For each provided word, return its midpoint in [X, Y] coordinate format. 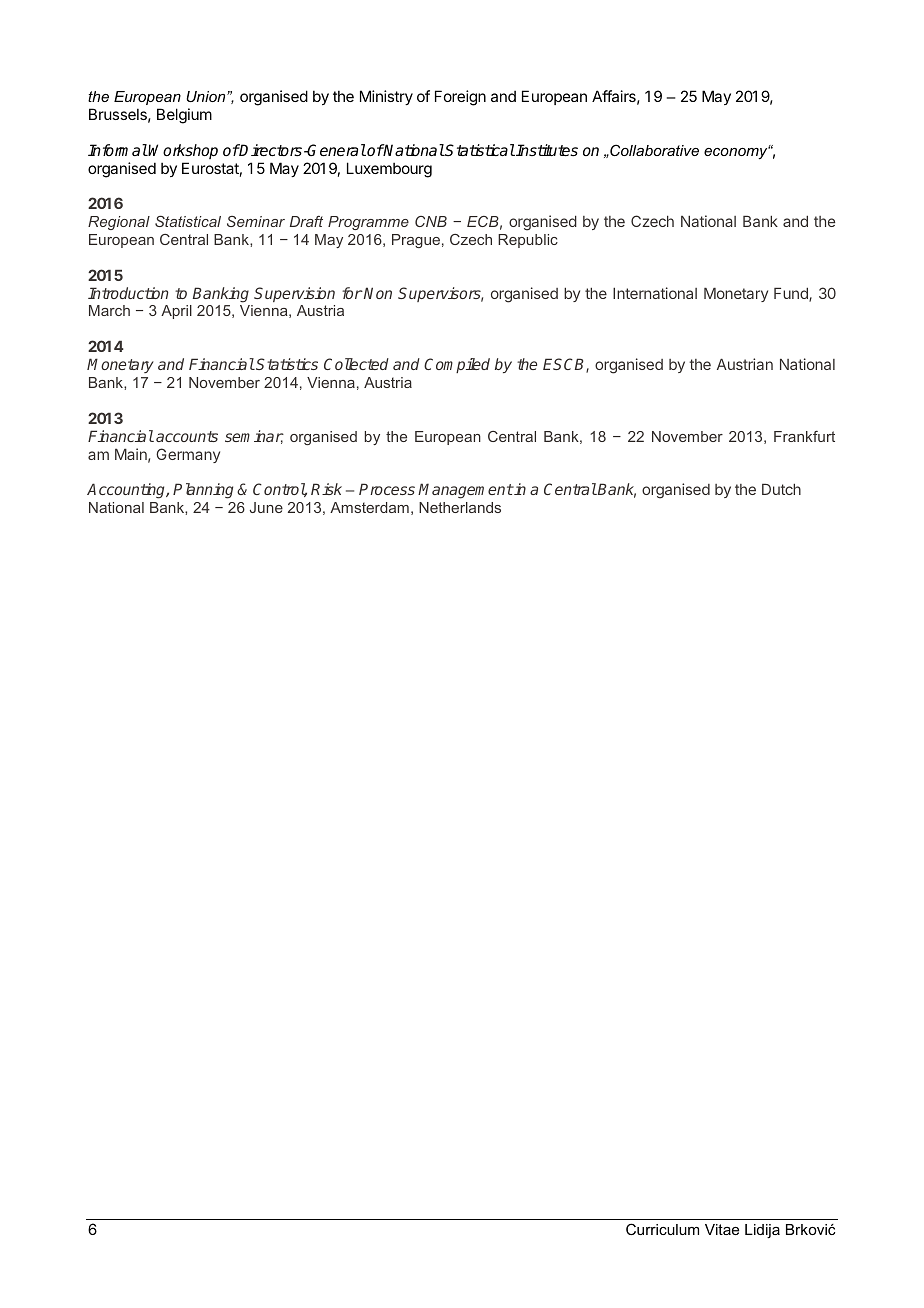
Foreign [460, 98]
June [266, 507]
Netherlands [460, 507]
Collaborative [653, 150]
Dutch [781, 489]
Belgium [184, 116]
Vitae [722, 1229]
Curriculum [662, 1229]
